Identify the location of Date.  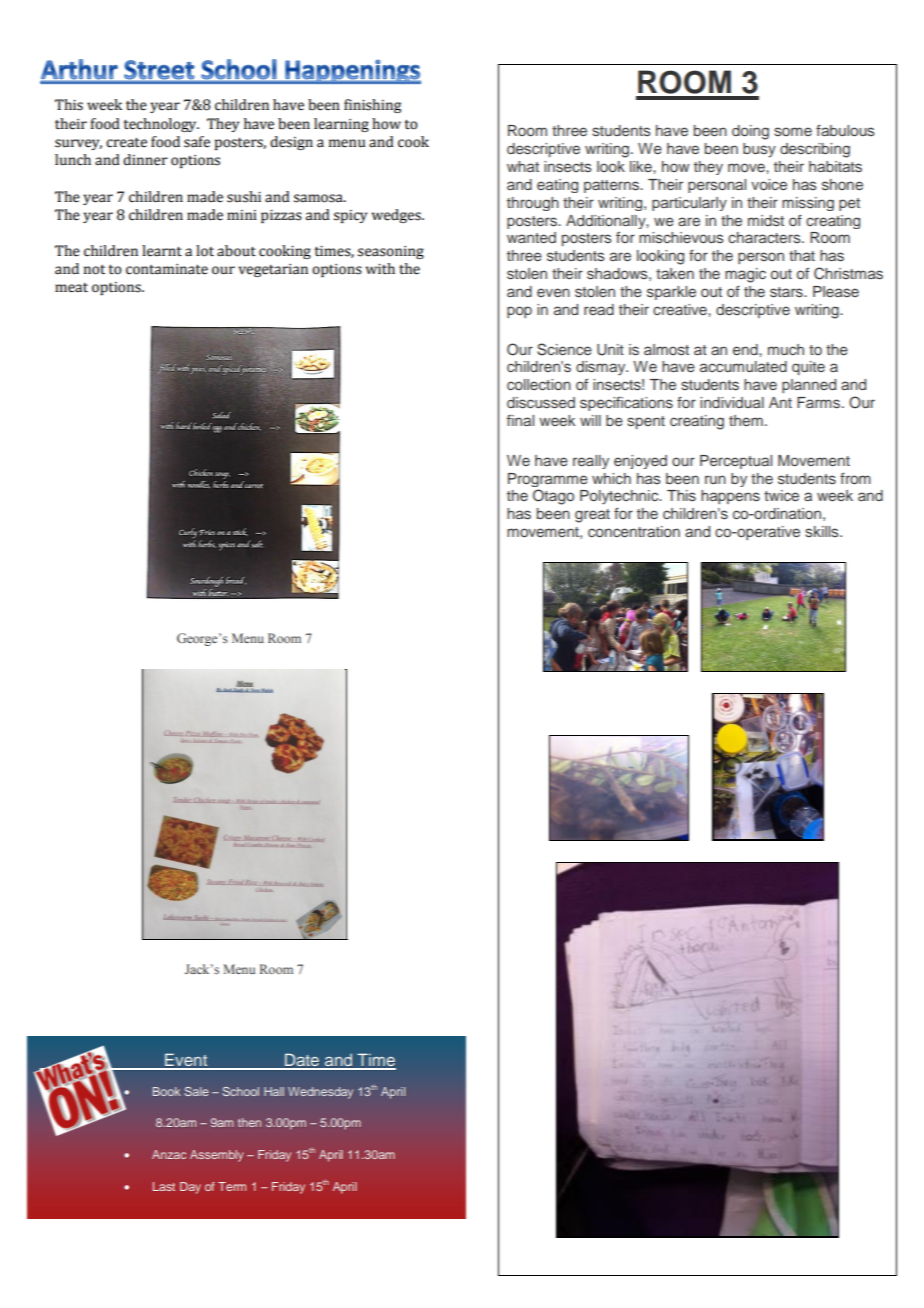
(302, 1061).
